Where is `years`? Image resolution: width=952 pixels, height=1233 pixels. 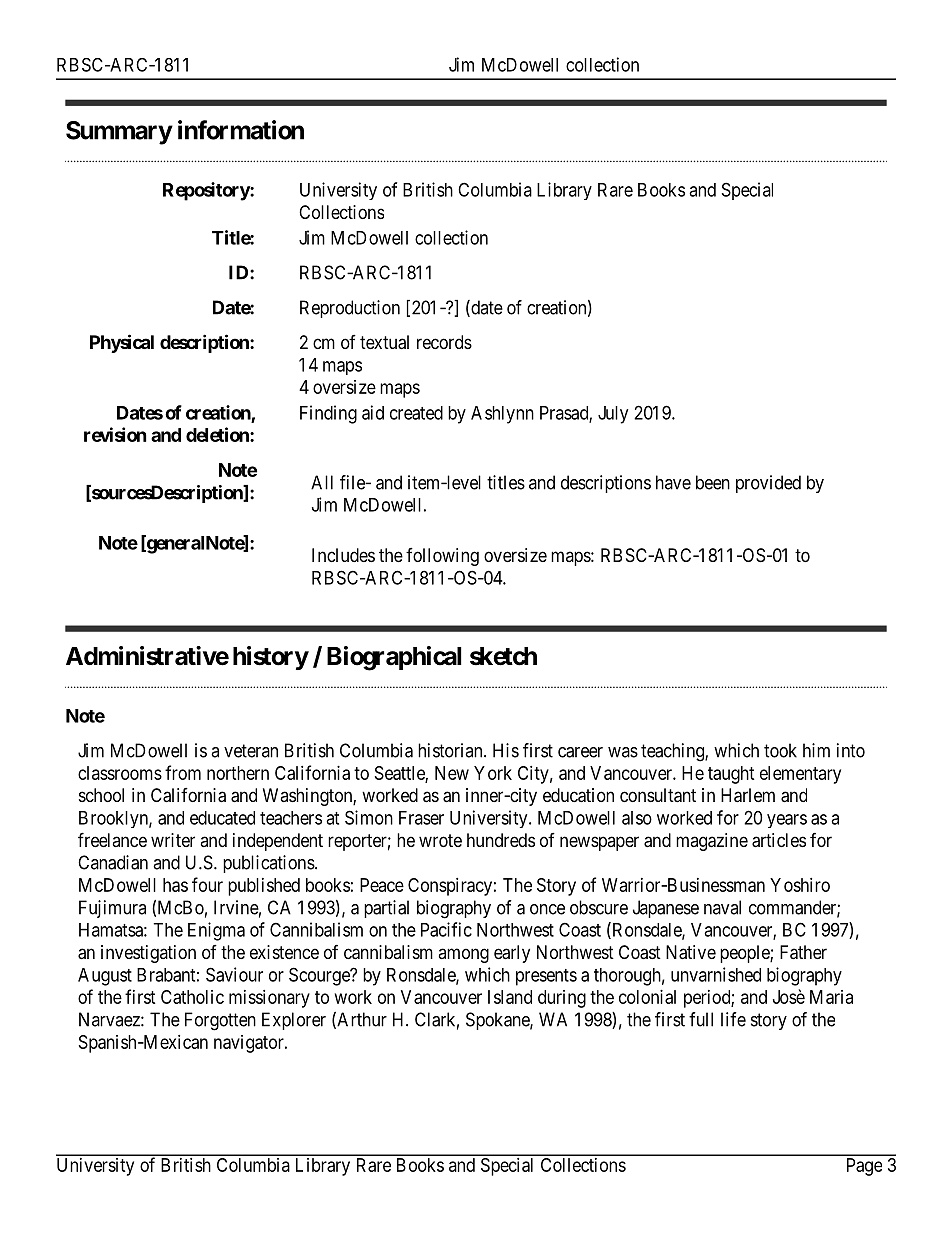
years is located at coordinates (787, 821).
